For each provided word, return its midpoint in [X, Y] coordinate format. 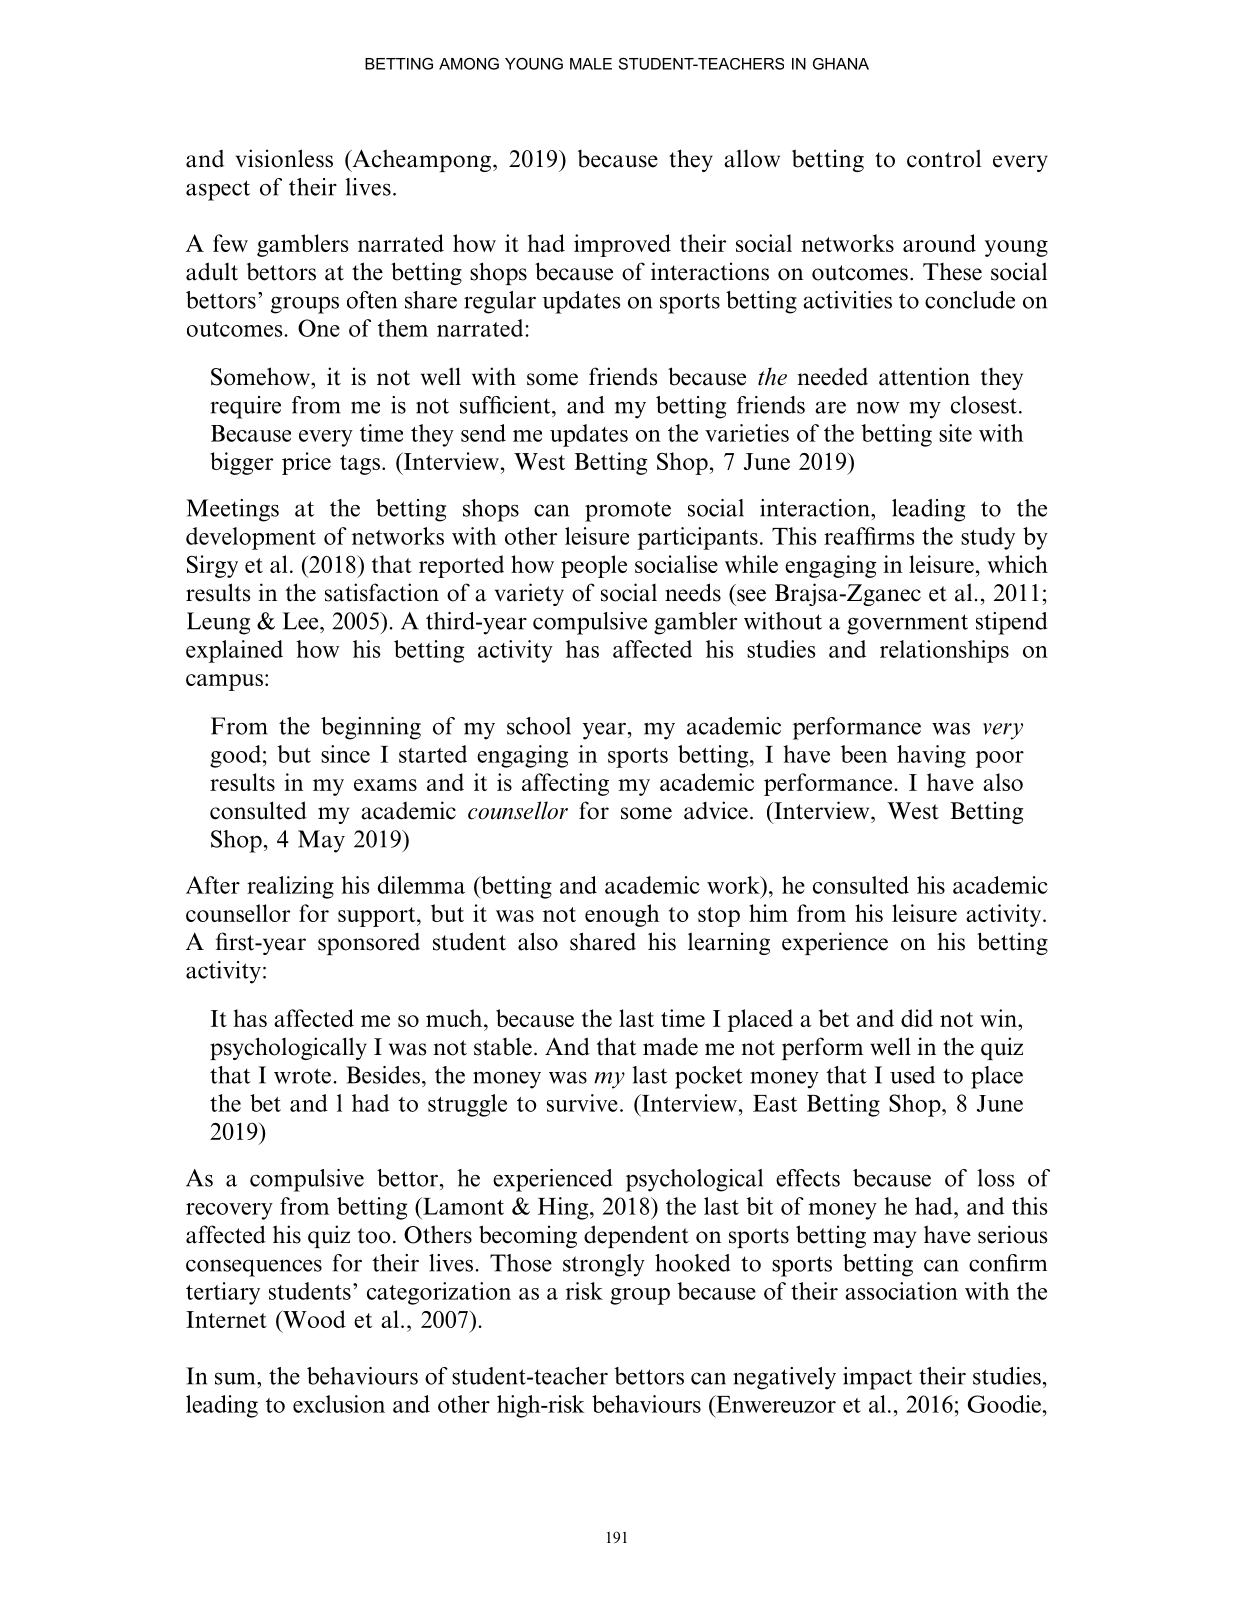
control [944, 158]
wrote [302, 1076]
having [931, 756]
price [306, 463]
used [912, 1075]
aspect [218, 190]
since [345, 754]
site [955, 433]
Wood [313, 1319]
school [539, 726]
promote [628, 511]
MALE [591, 64]
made [670, 1046]
